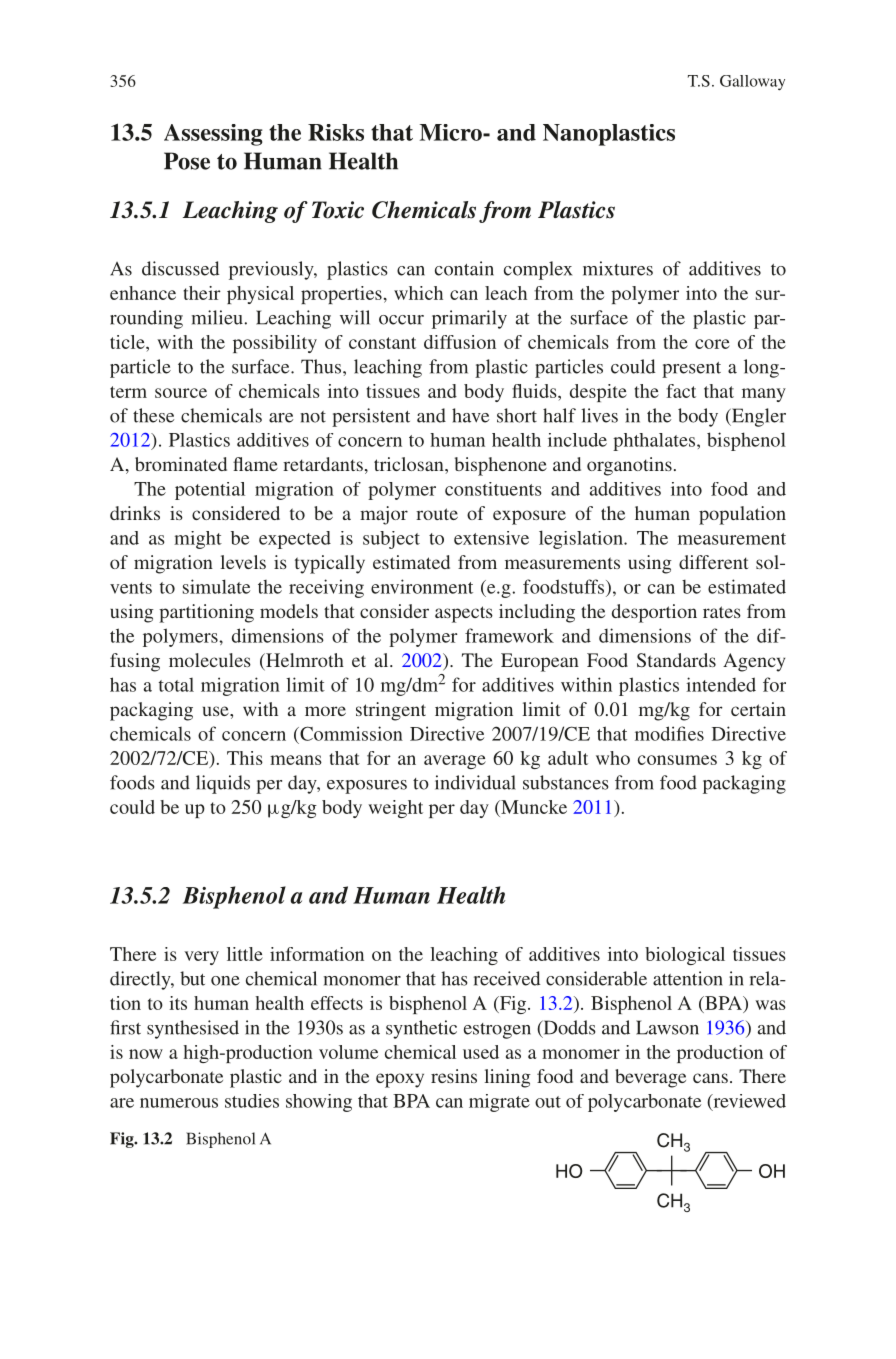  I want to click on biological, so click(685, 956).
